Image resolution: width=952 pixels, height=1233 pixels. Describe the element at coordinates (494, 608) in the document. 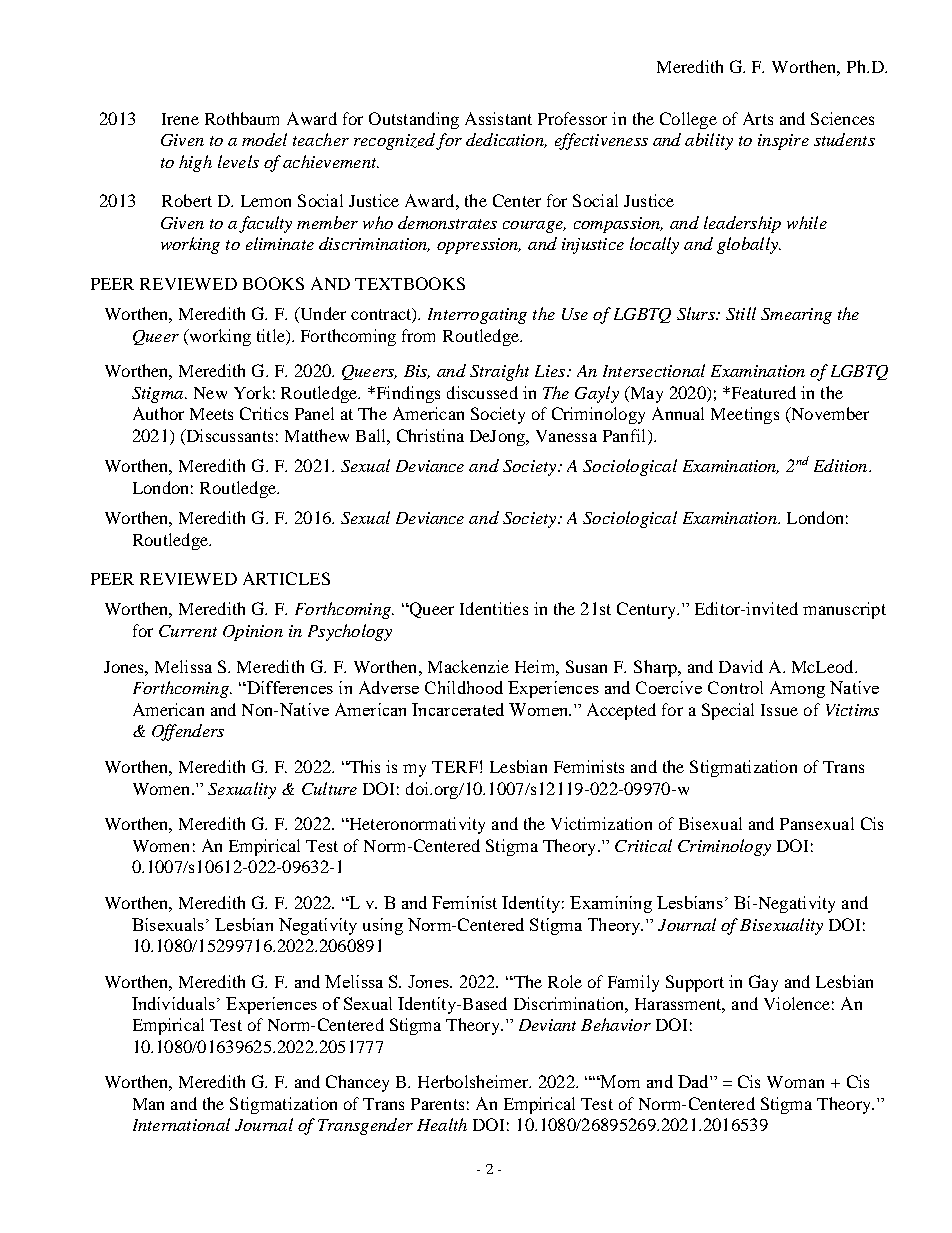

I see `Identities` at that location.
